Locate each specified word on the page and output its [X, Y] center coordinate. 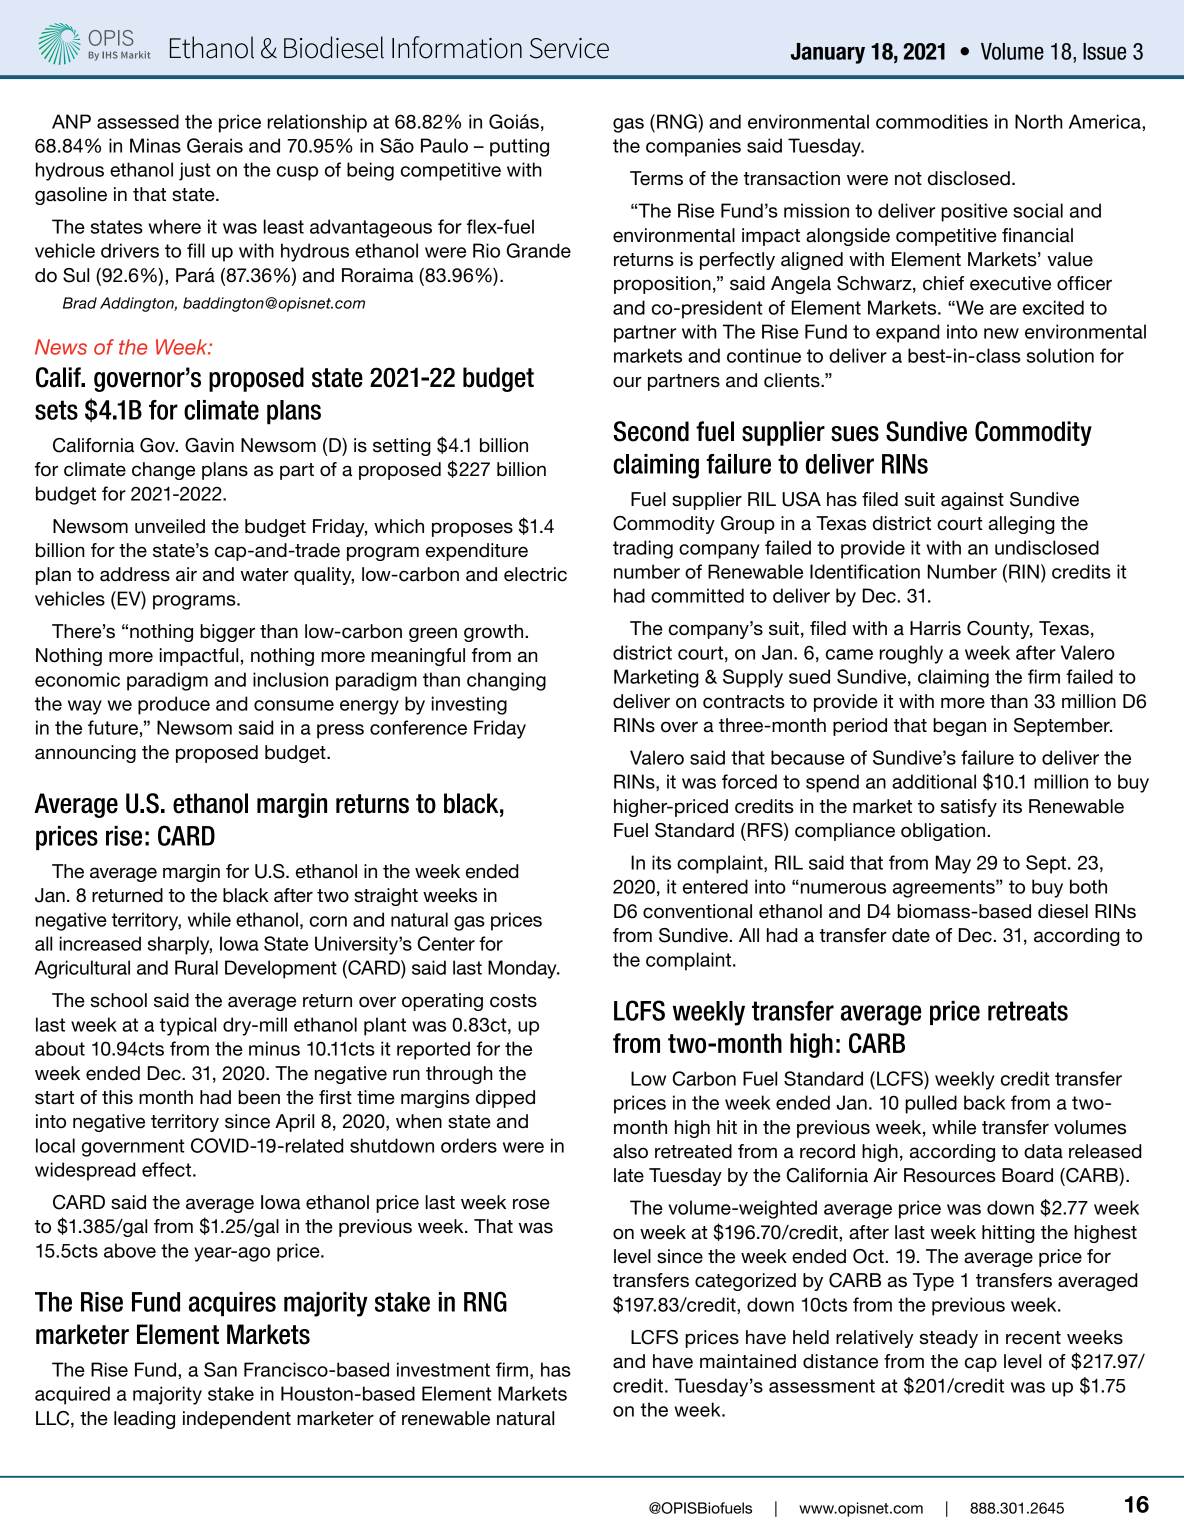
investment [443, 1369]
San [220, 1369]
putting [519, 147]
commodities [932, 121]
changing [506, 681]
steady [949, 1339]
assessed [138, 121]
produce [174, 705]
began [959, 727]
